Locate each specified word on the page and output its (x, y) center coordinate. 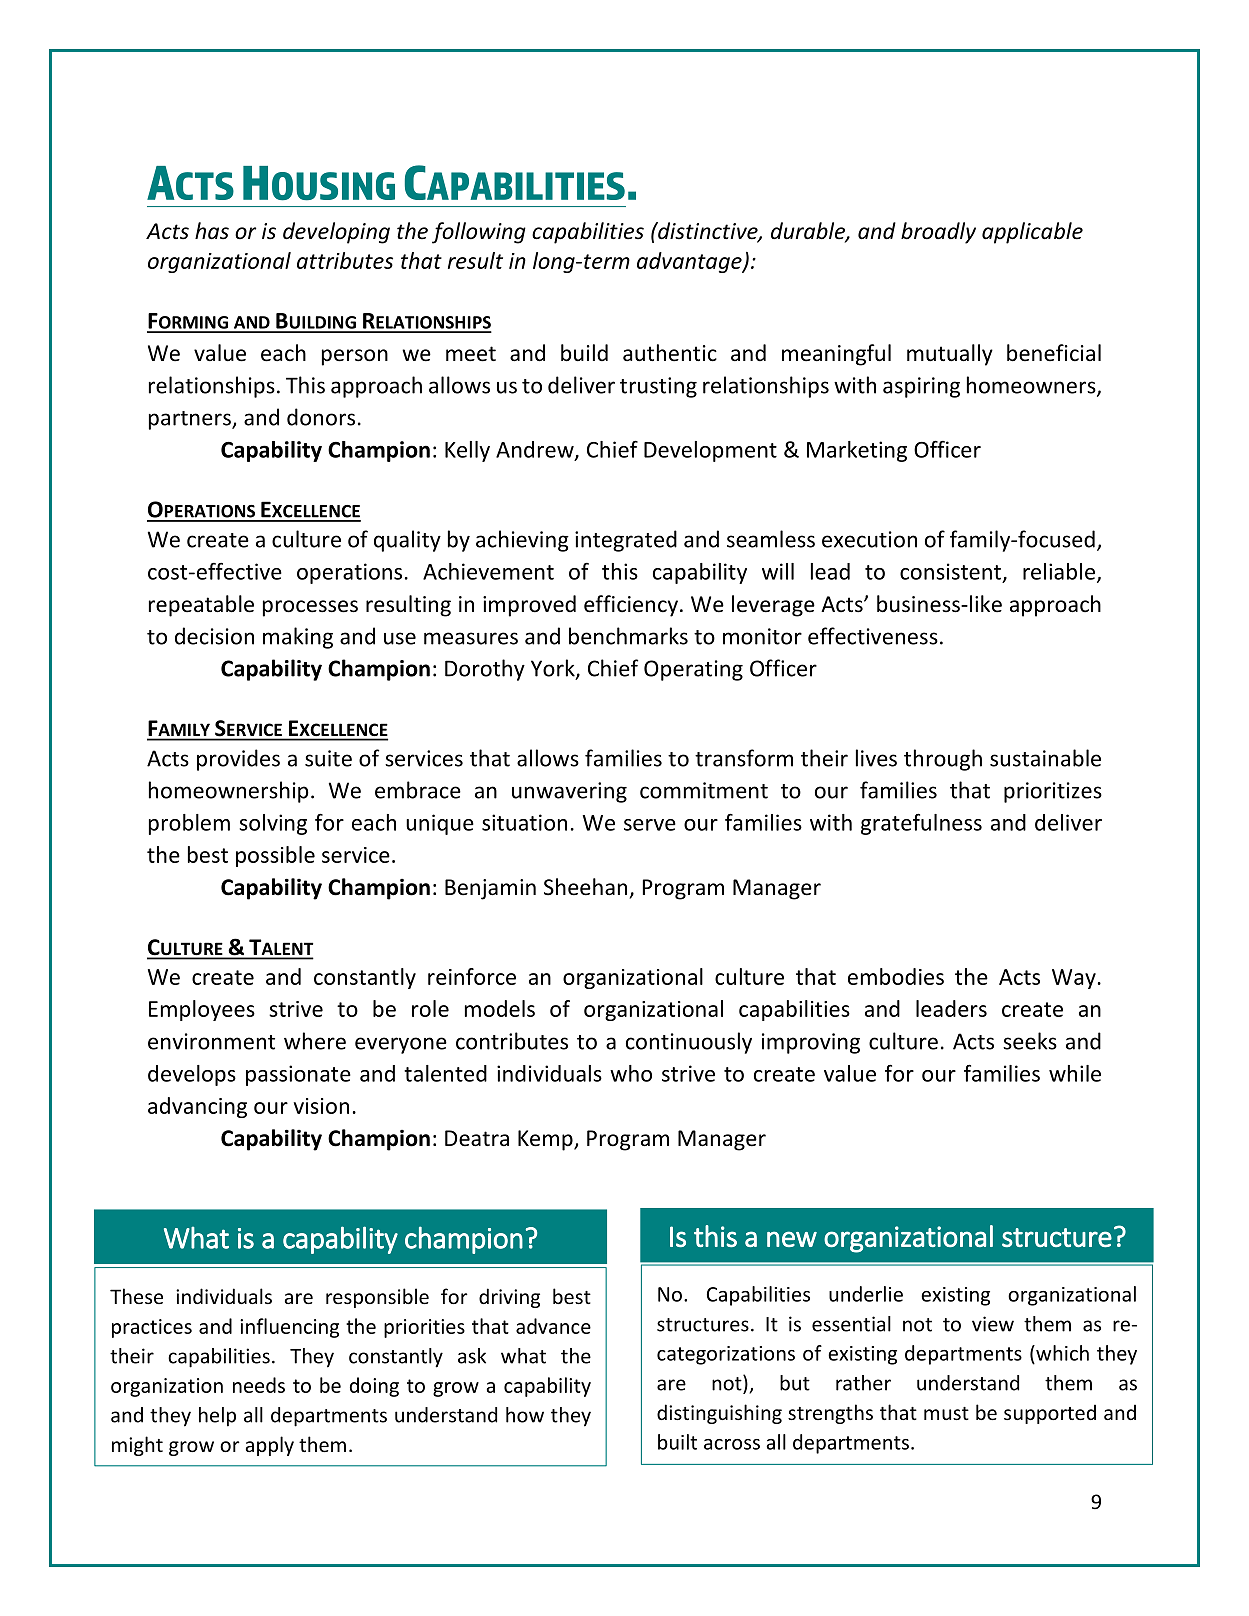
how (525, 1415)
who (631, 1073)
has (212, 231)
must (946, 1413)
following (479, 233)
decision (214, 636)
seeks (1030, 1041)
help (217, 1417)
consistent (950, 571)
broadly (938, 233)
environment (211, 1041)
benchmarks (628, 636)
